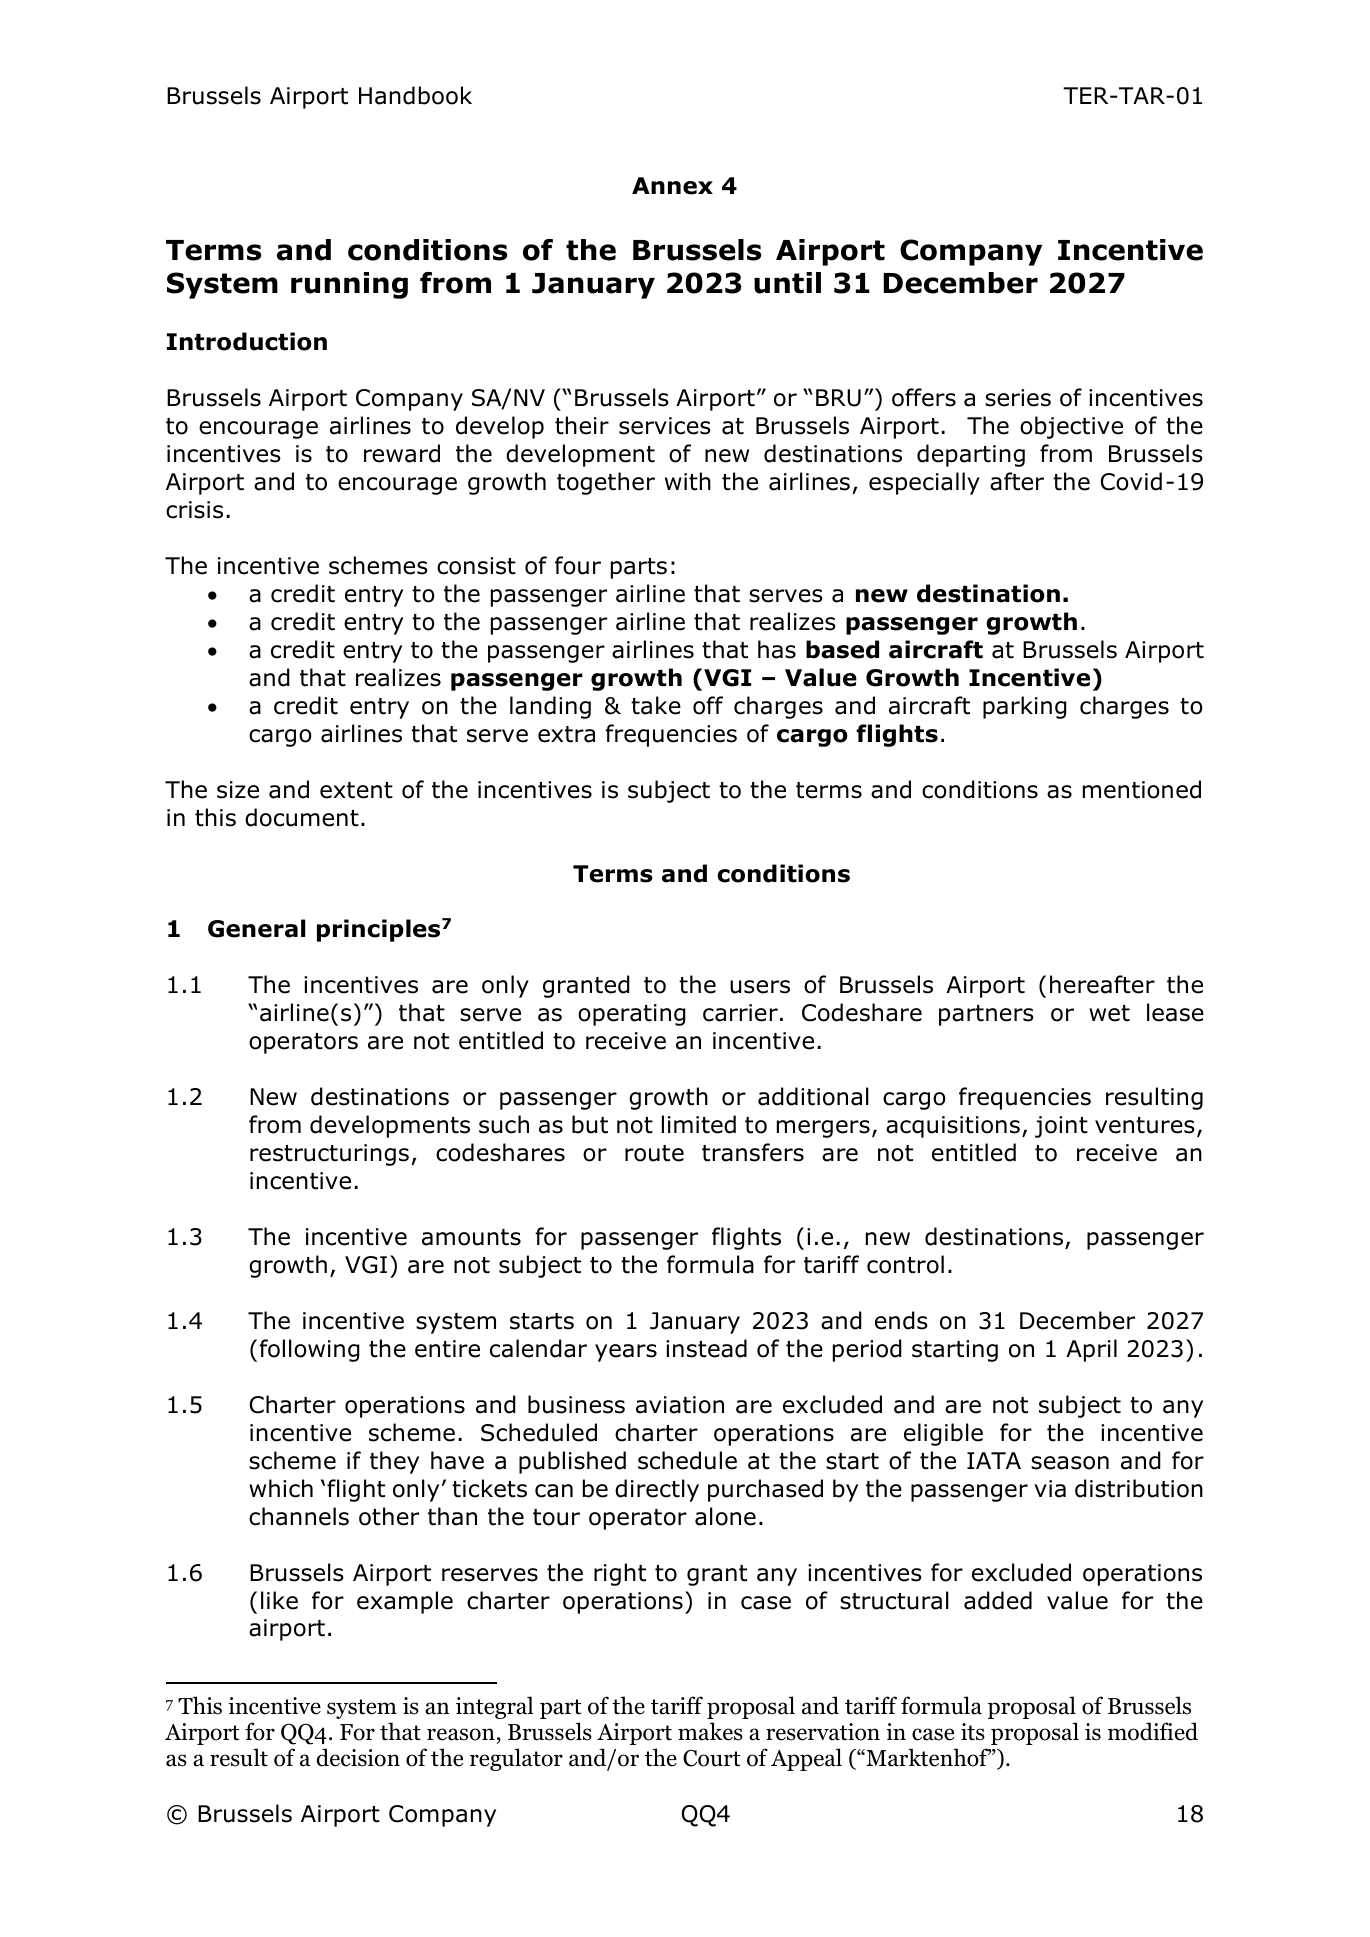 The height and width of the document is (1937, 1370). I want to click on amounts, so click(471, 1237).
